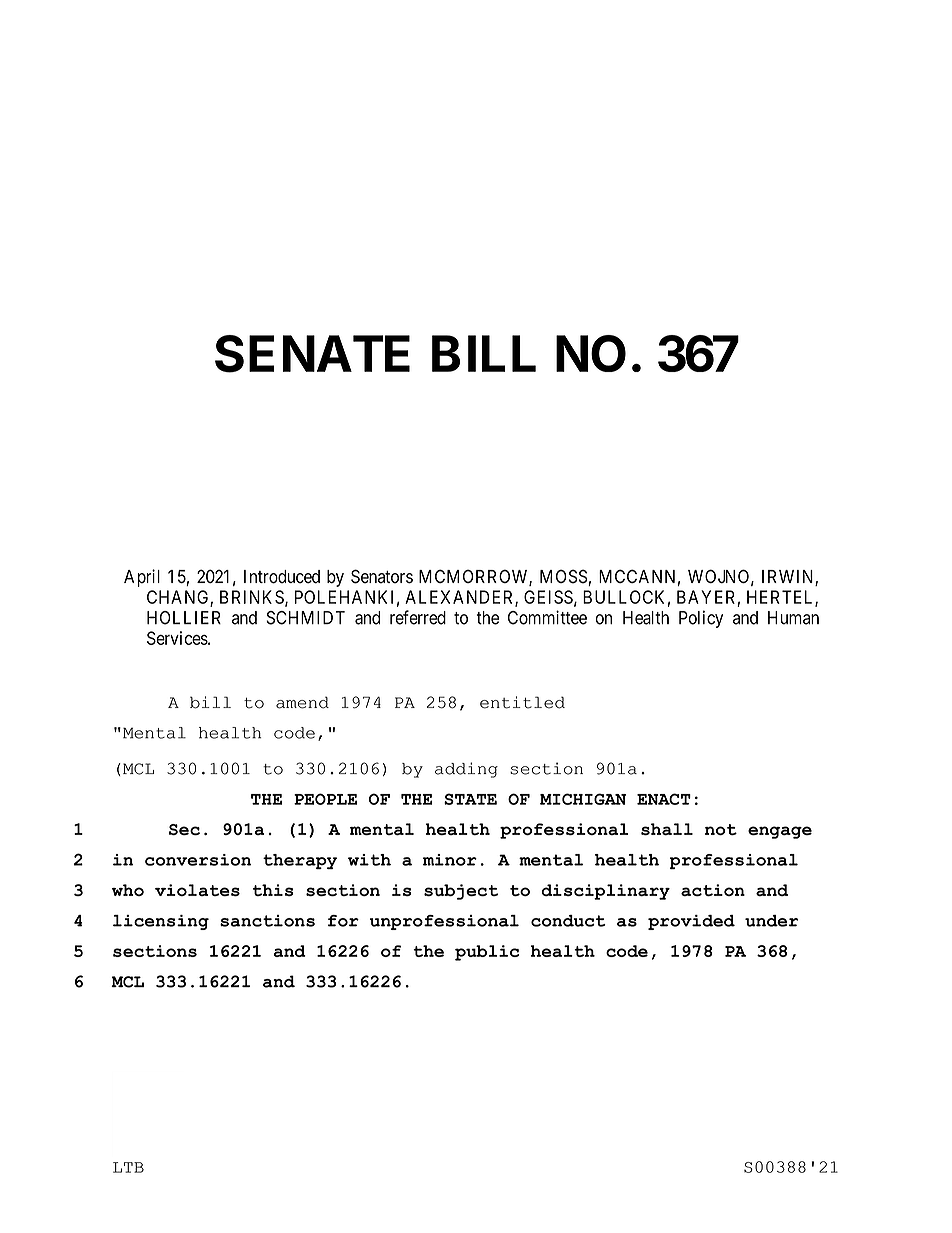 The width and height of the page is (952, 1233). I want to click on MOSS, so click(564, 577).
